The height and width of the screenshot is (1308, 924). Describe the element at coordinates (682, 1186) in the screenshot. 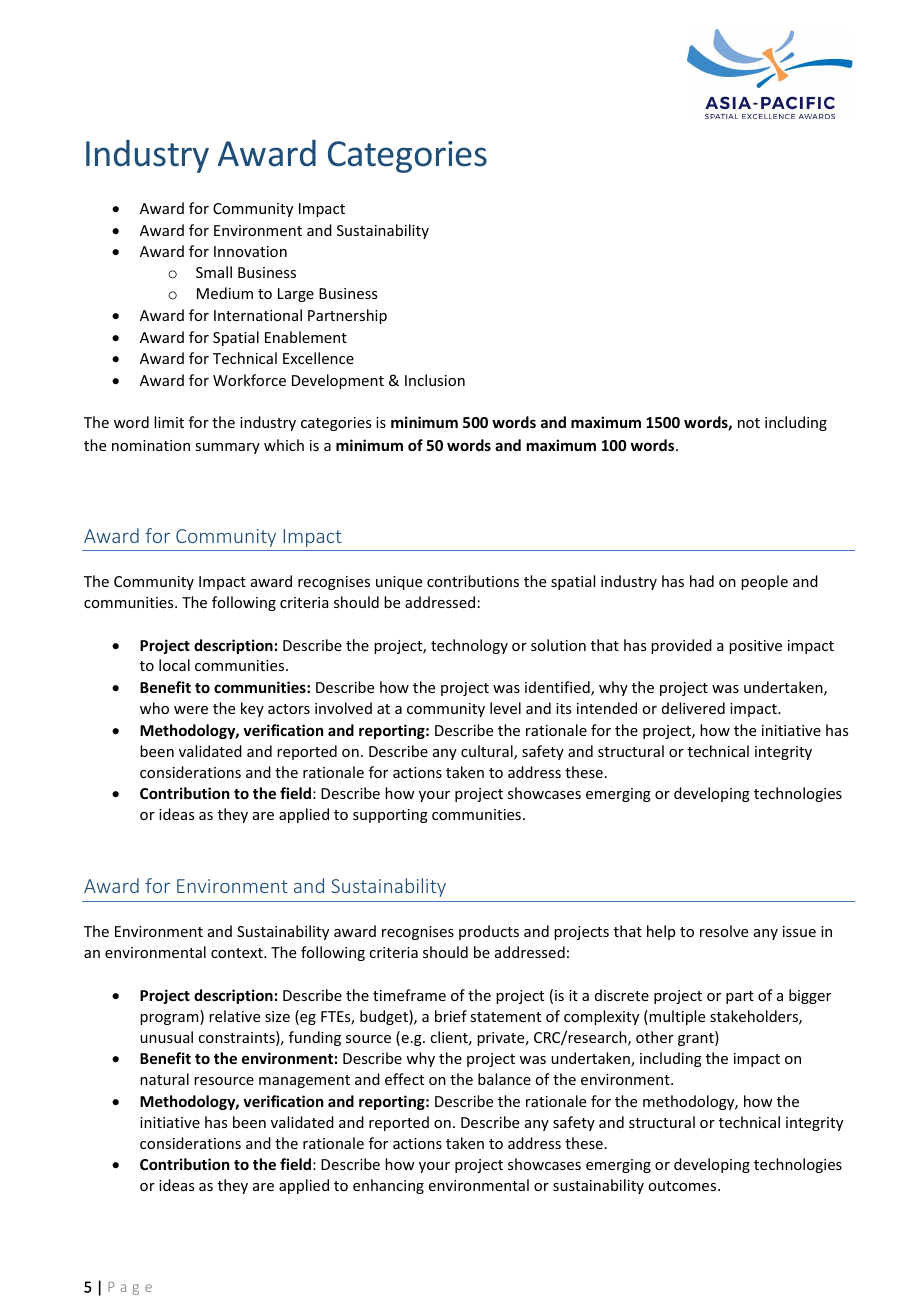

I see `outcomes` at that location.
